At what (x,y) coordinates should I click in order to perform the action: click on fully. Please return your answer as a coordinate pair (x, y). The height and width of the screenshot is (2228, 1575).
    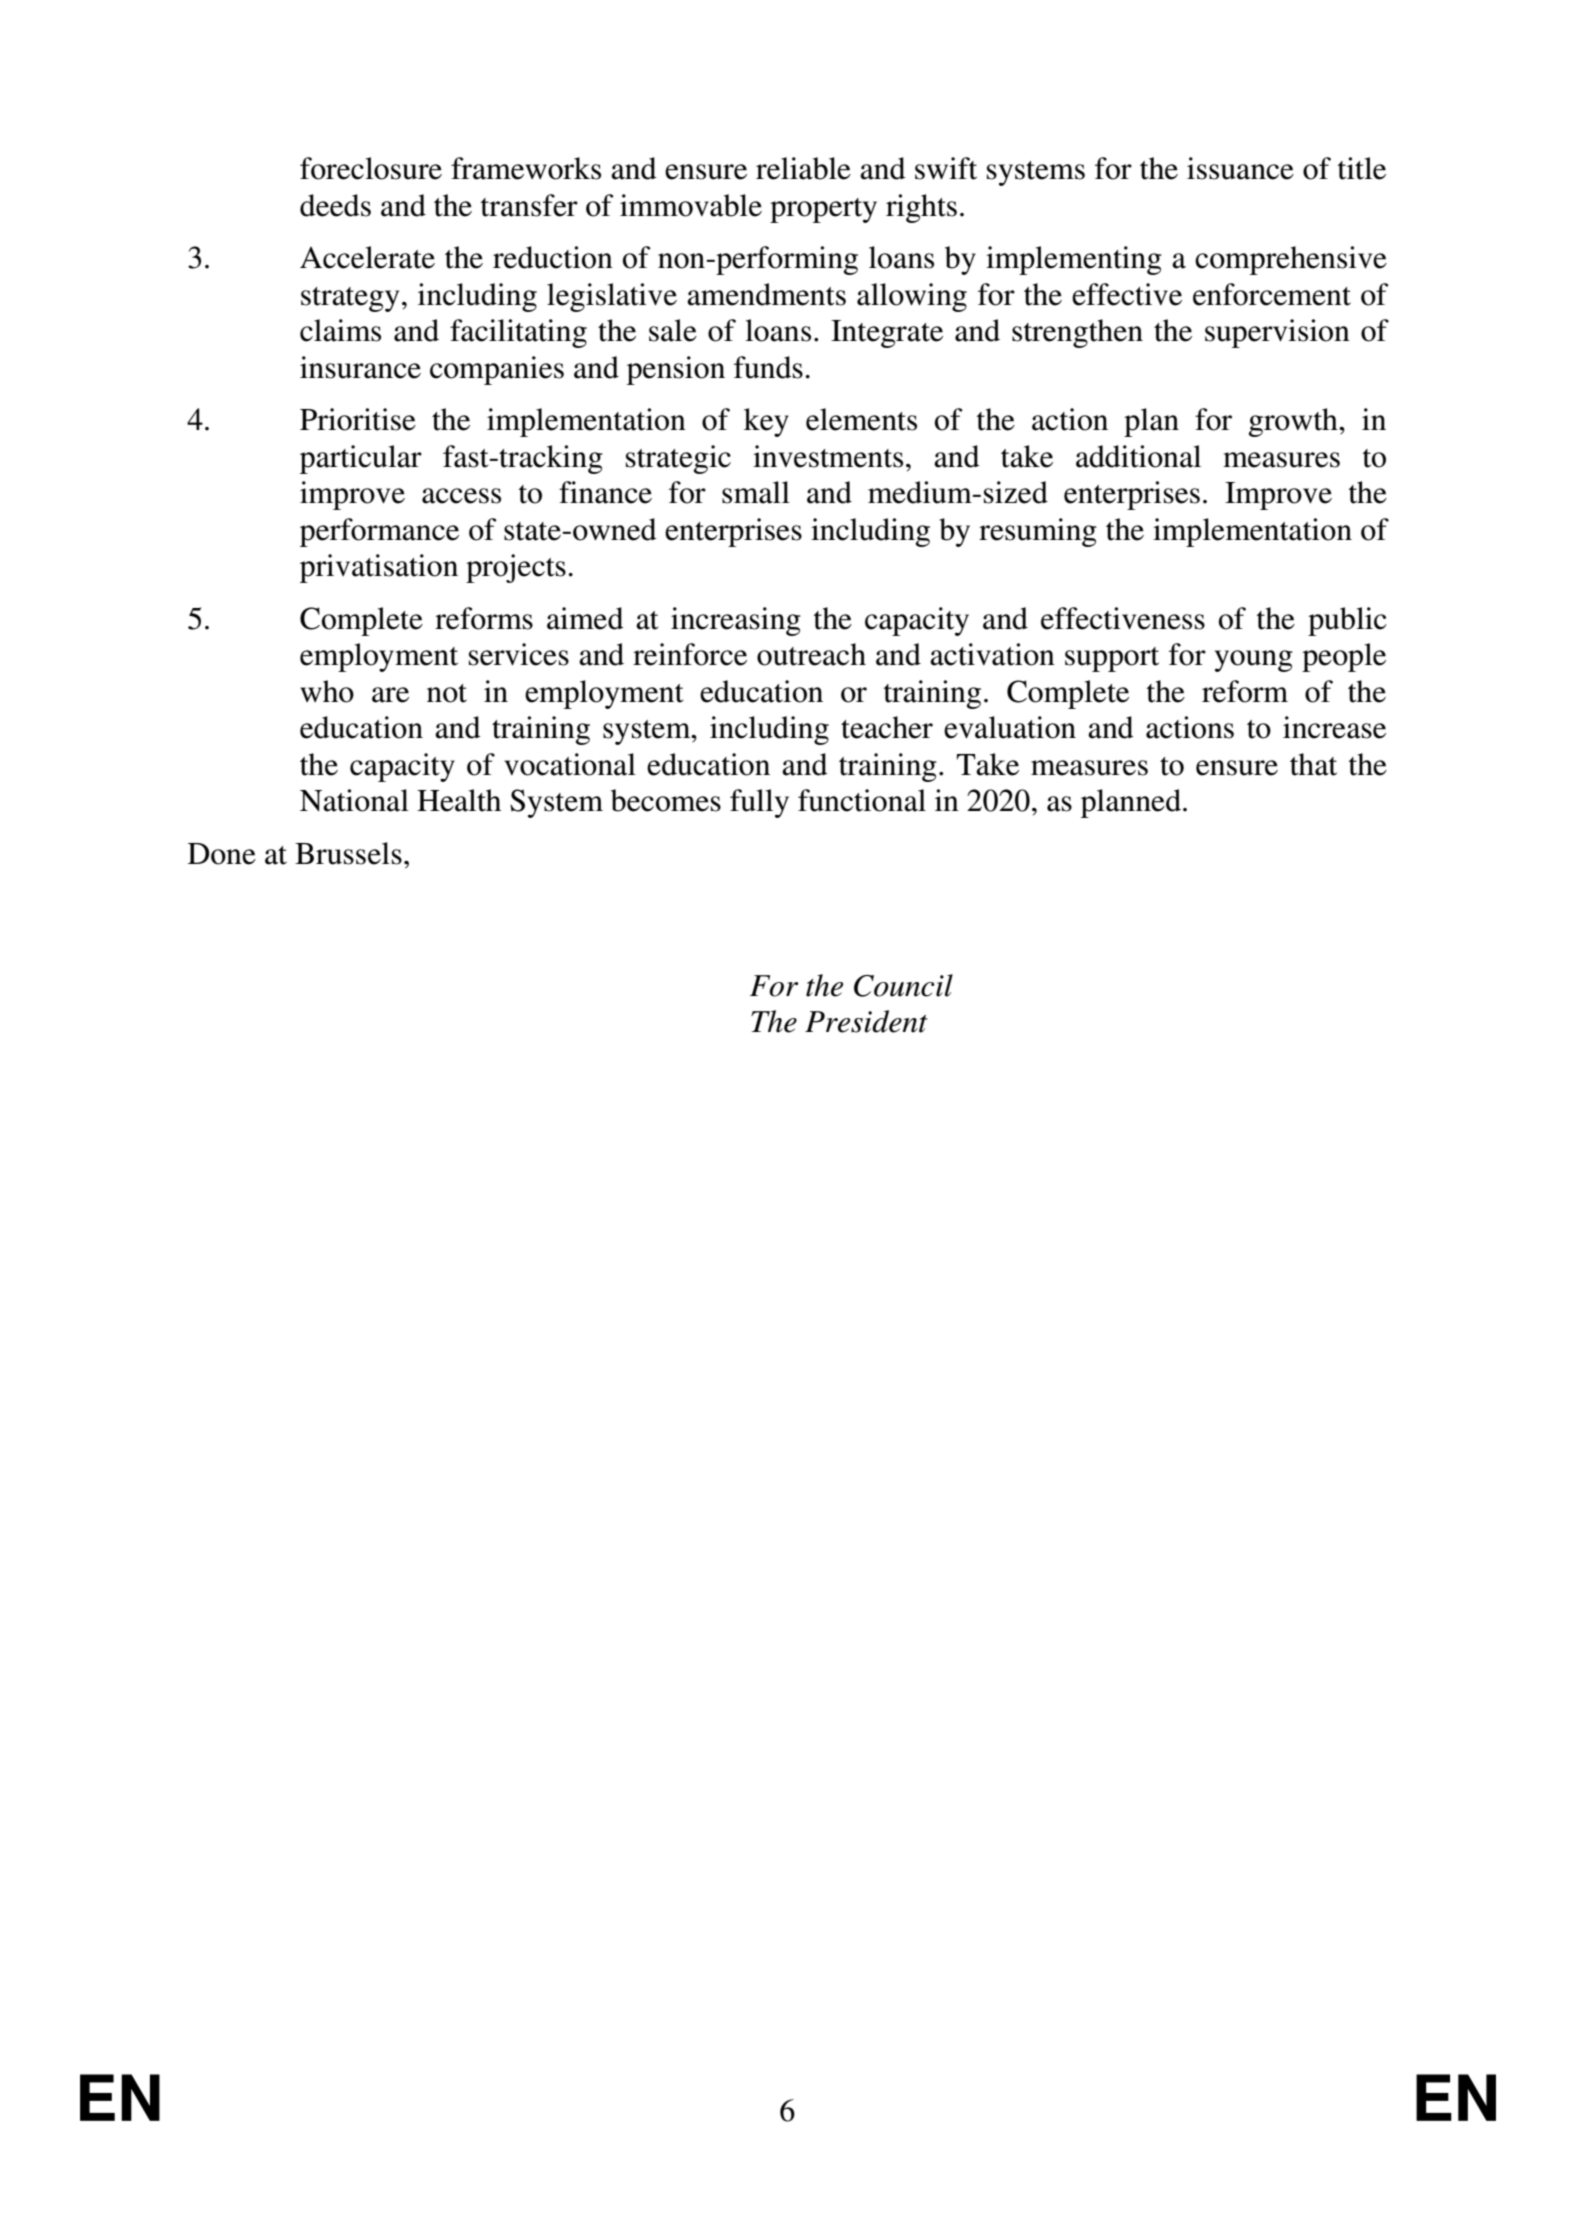
    Looking at the image, I should click on (759, 803).
